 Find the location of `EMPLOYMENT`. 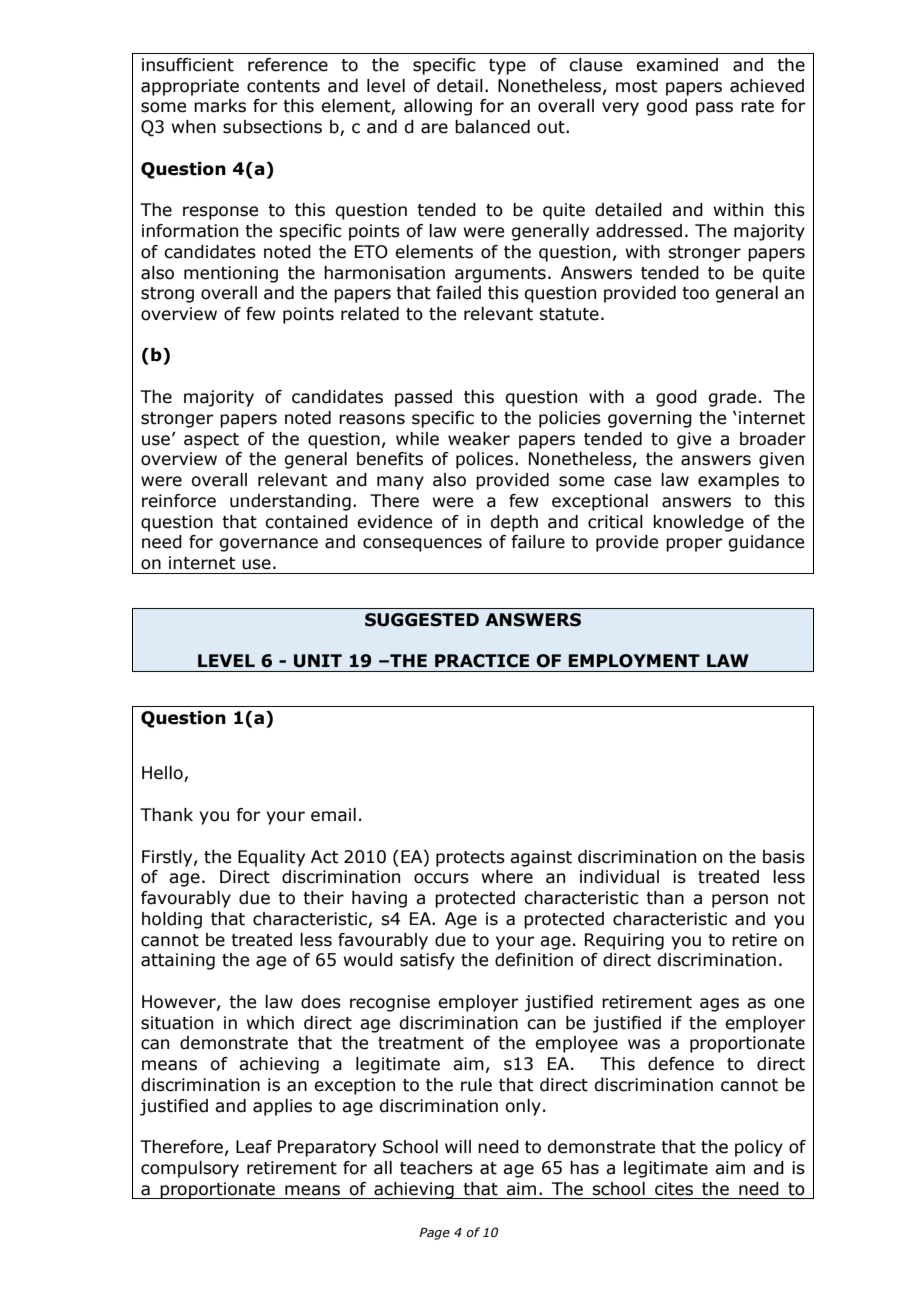

EMPLOYMENT is located at coordinates (634, 661).
